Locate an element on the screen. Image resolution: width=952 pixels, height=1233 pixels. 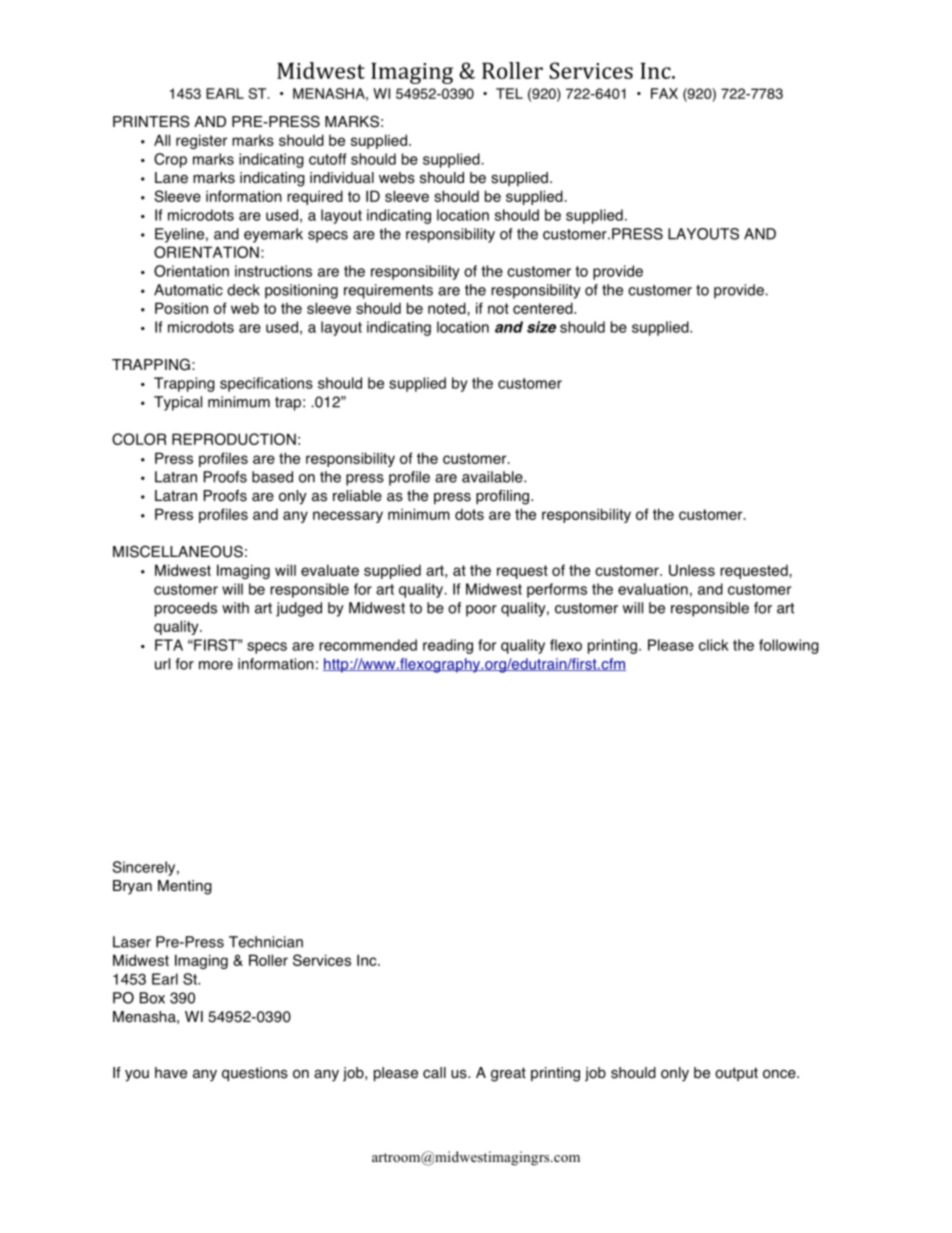
call is located at coordinates (434, 1073).
